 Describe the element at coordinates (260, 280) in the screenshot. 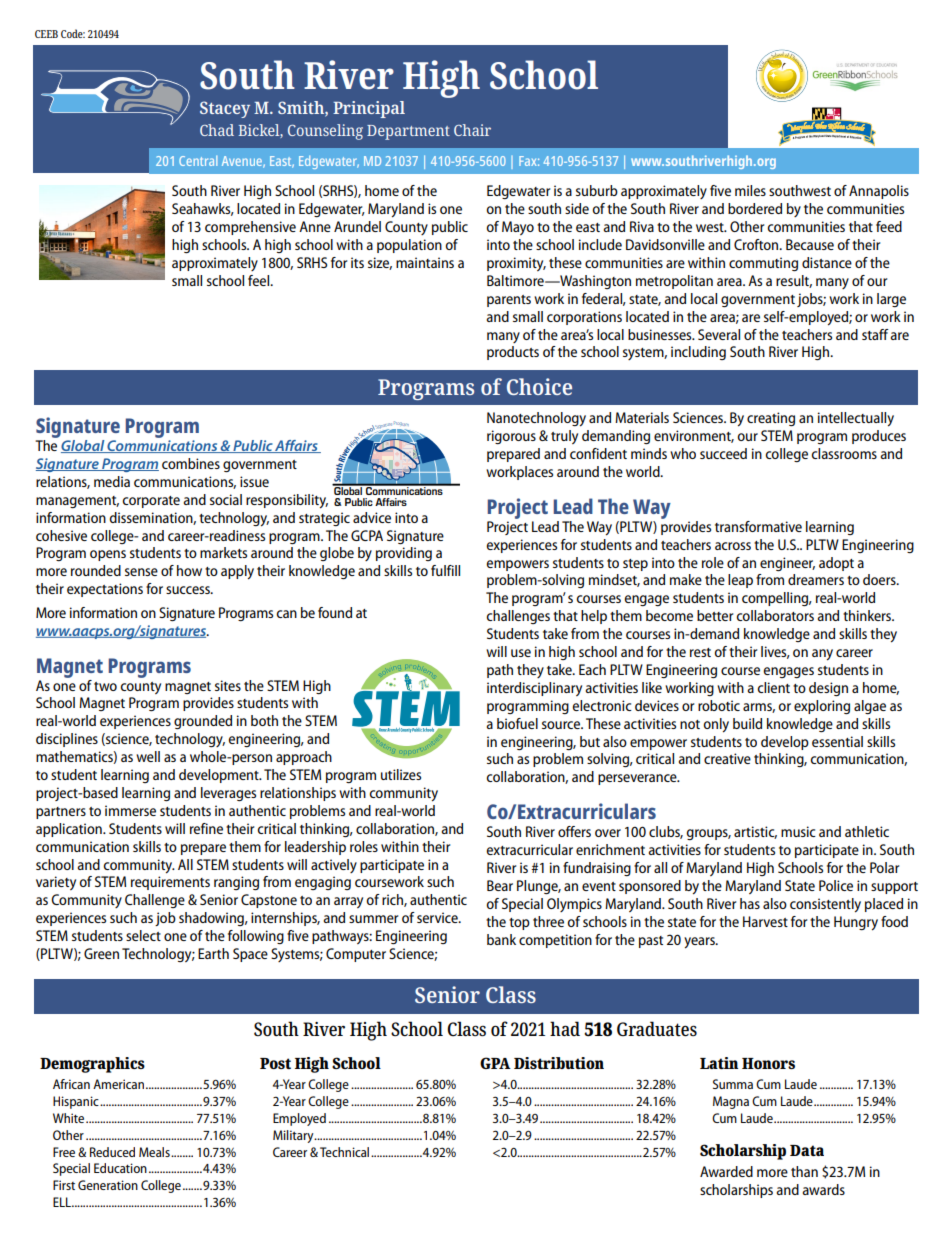

I see `feel` at that location.
